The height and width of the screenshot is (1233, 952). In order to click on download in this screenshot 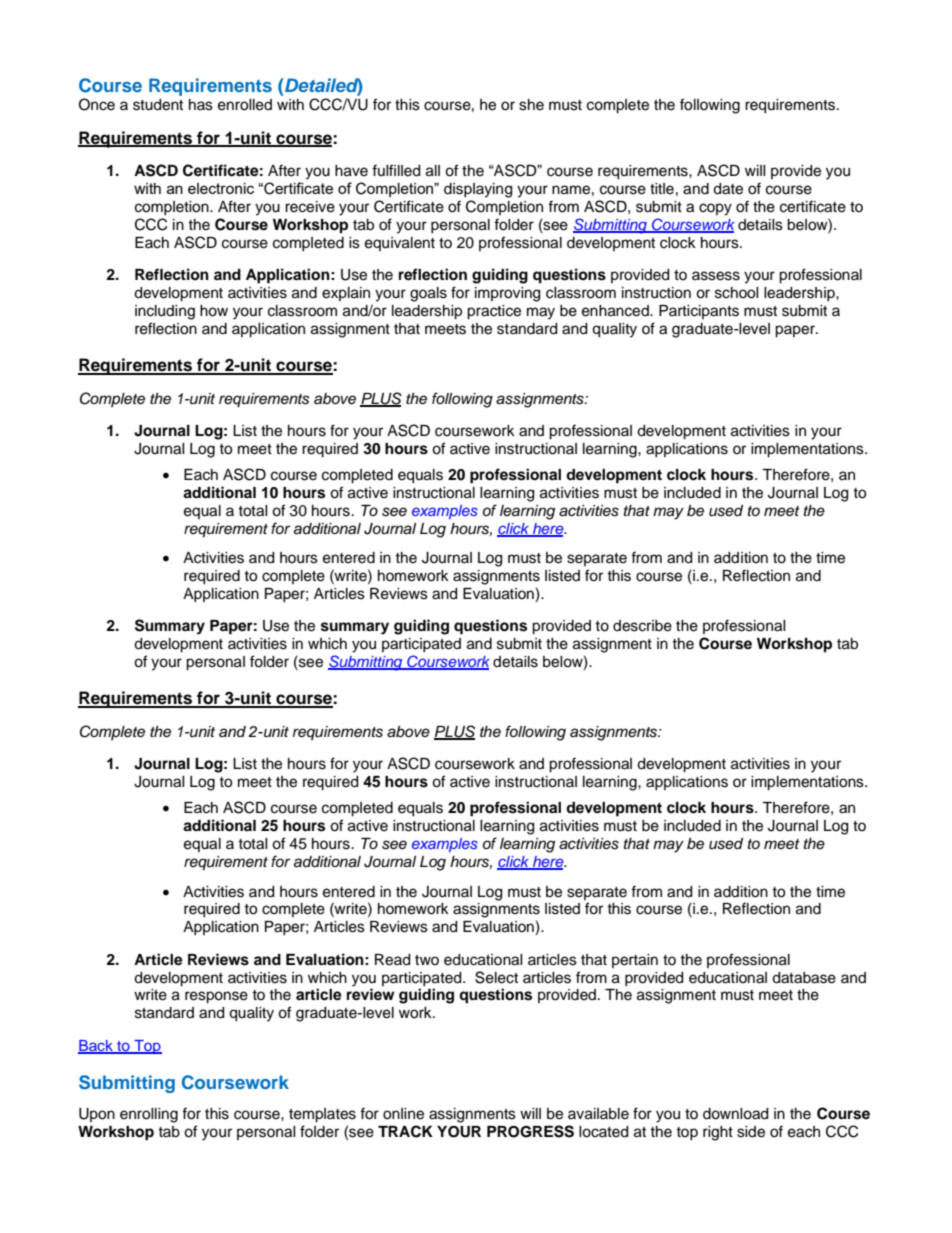, I will do `click(735, 1114)`.
